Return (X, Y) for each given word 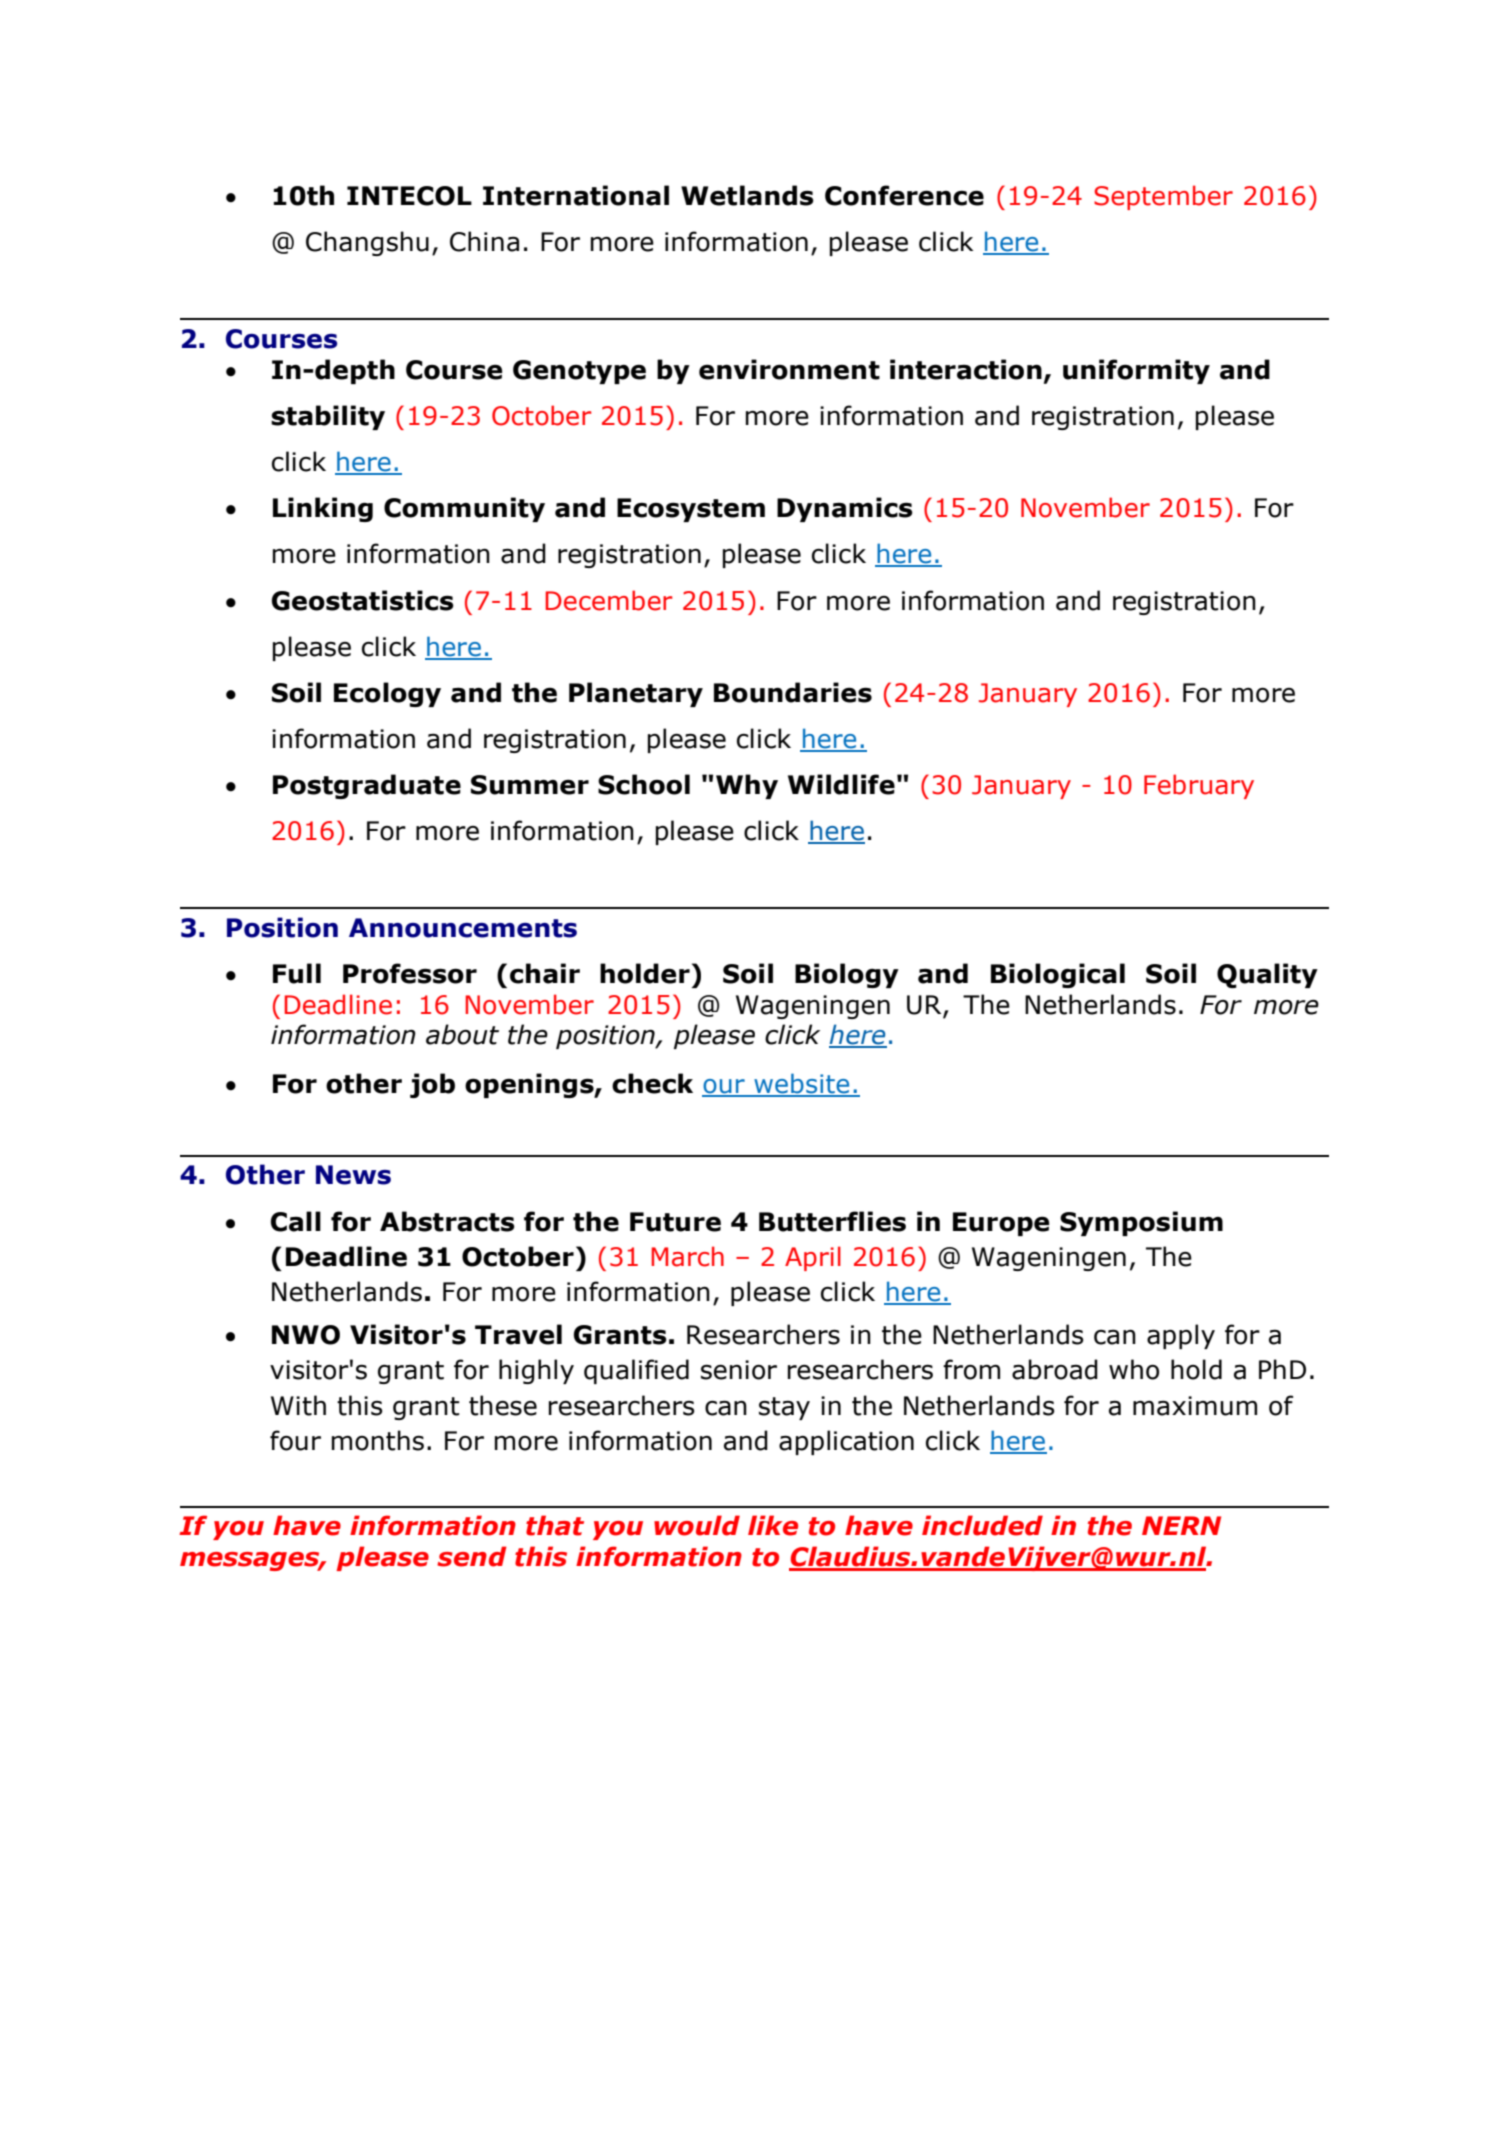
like (773, 1525)
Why (747, 786)
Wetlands (747, 195)
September (1163, 197)
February (1199, 786)
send (472, 1556)
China (484, 241)
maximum (1195, 1406)
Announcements (463, 928)
